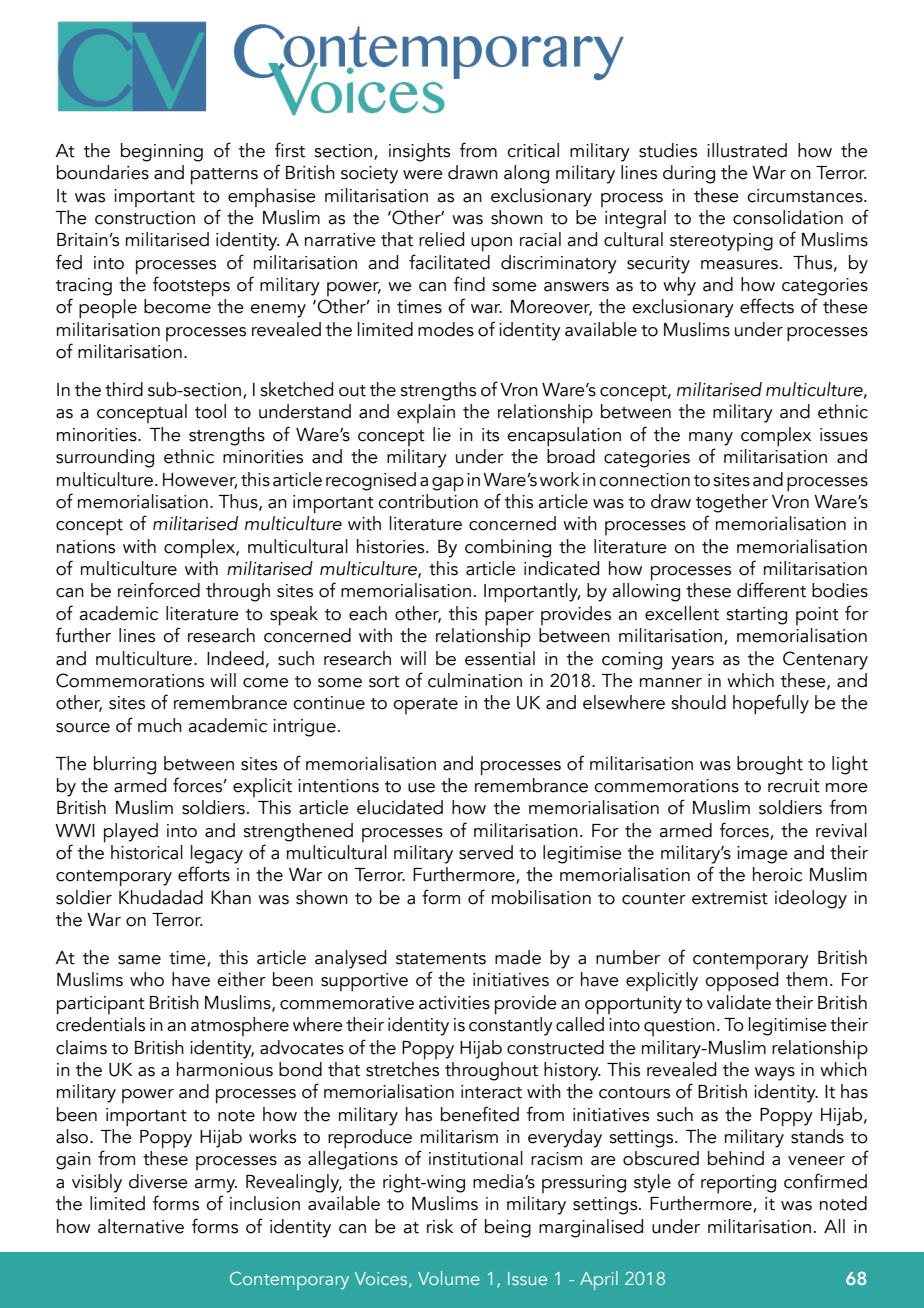 This image has height=1308, width=924. Describe the element at coordinates (730, 898) in the image. I see `extremist` at that location.
